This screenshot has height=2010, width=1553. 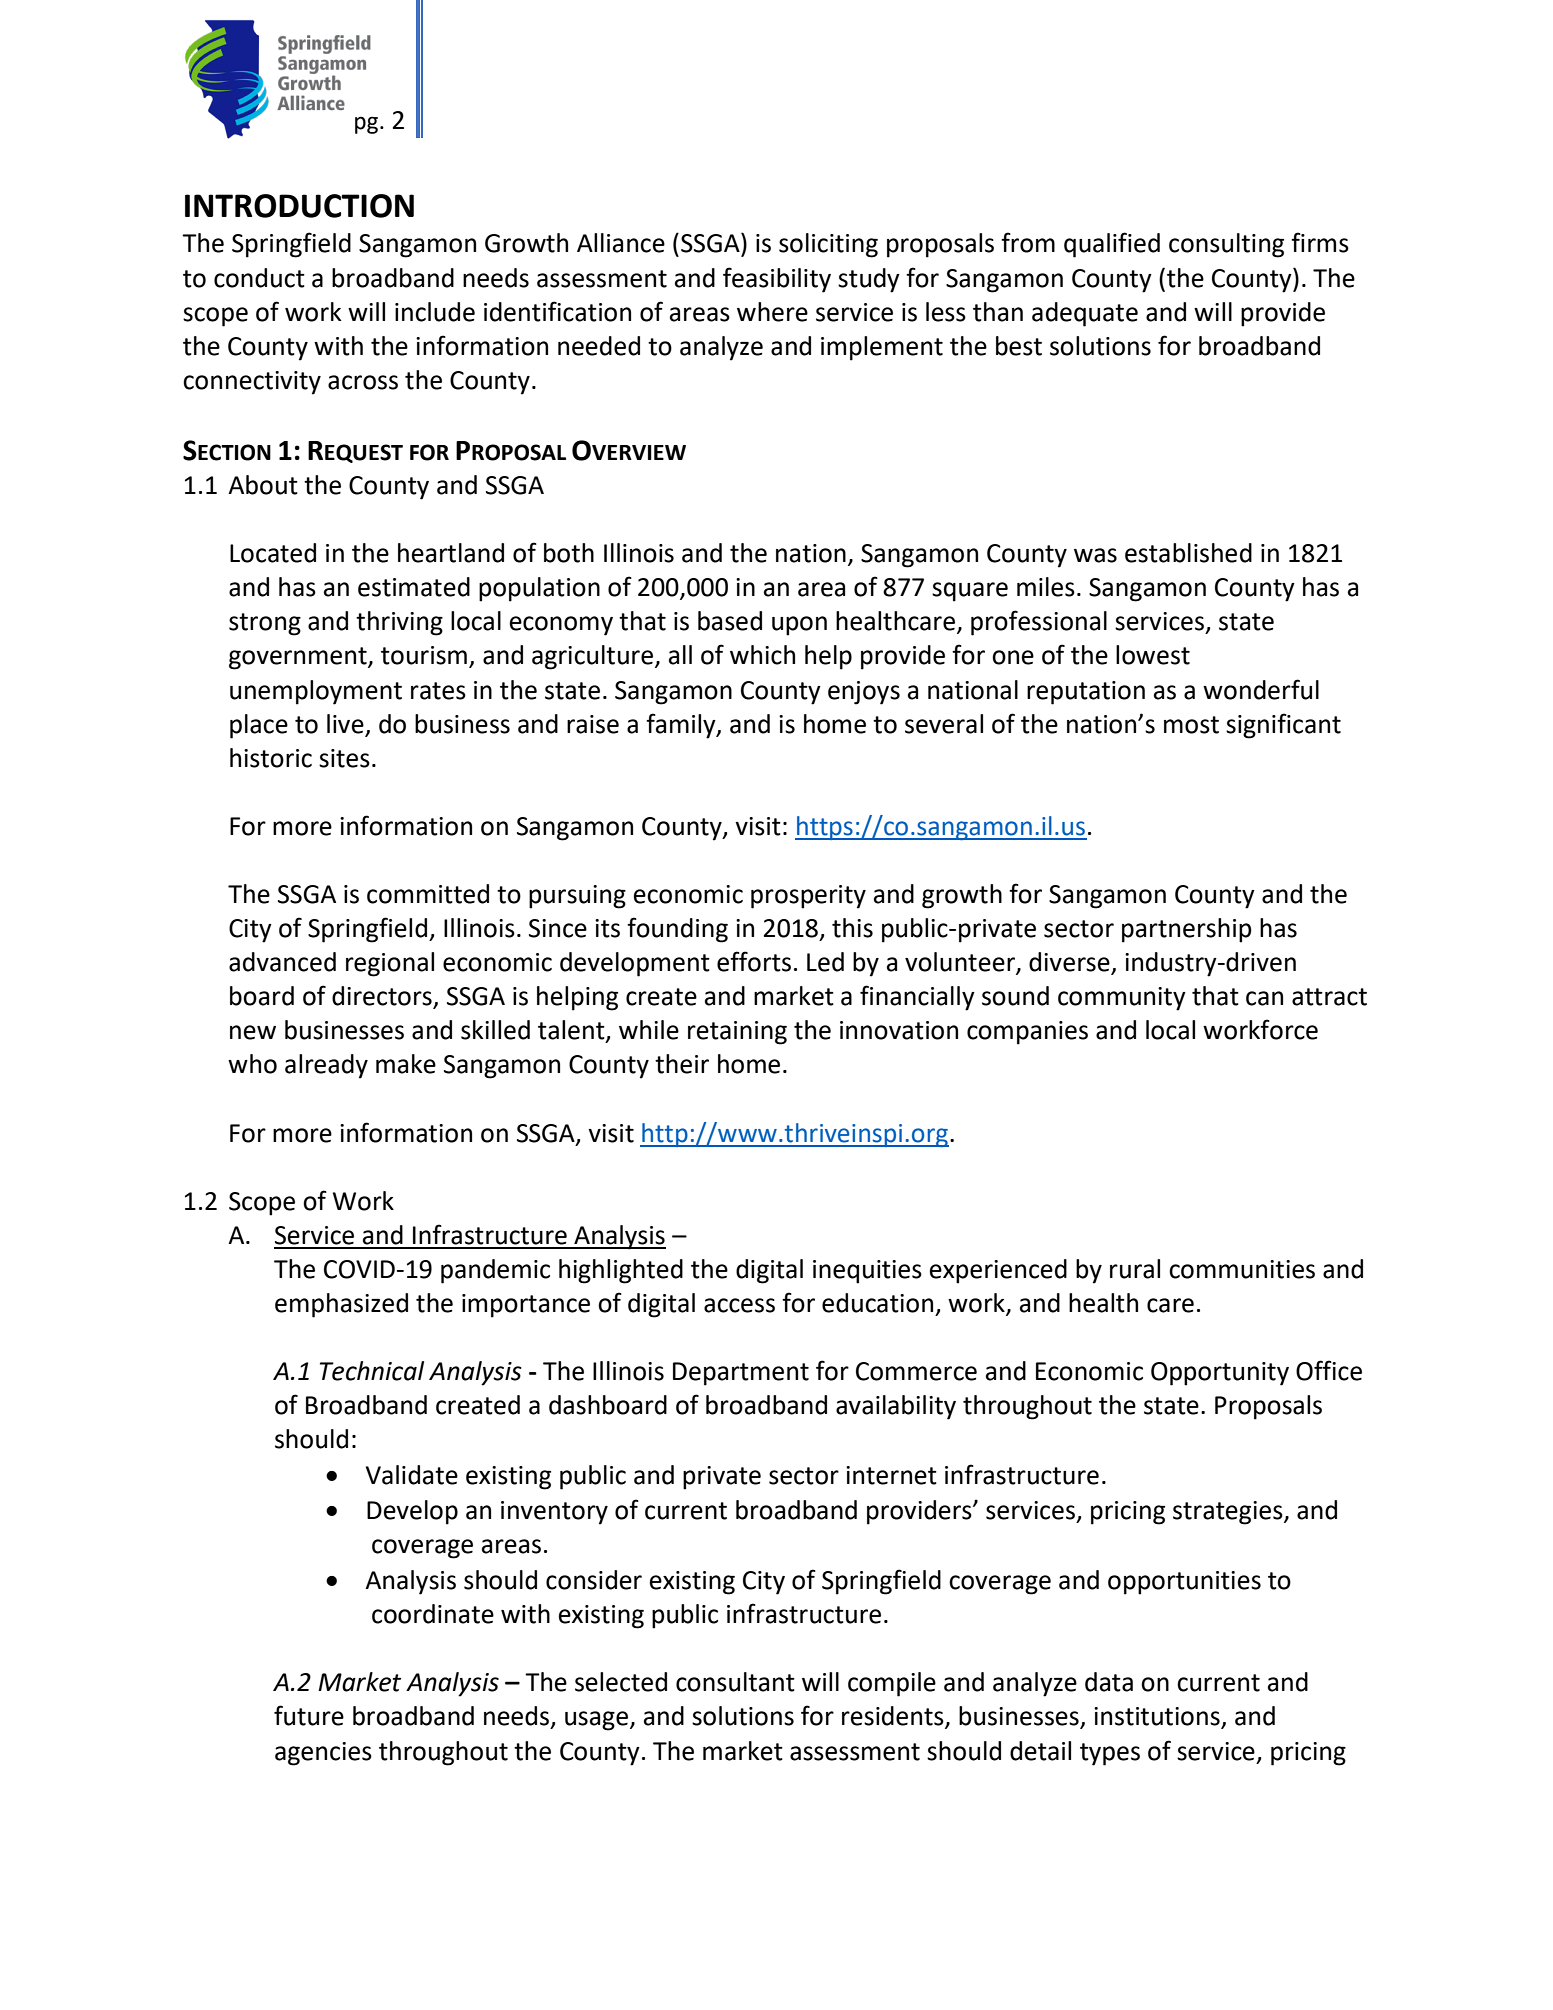 What do you see at coordinates (735, 1682) in the screenshot?
I see `consultant` at bounding box center [735, 1682].
